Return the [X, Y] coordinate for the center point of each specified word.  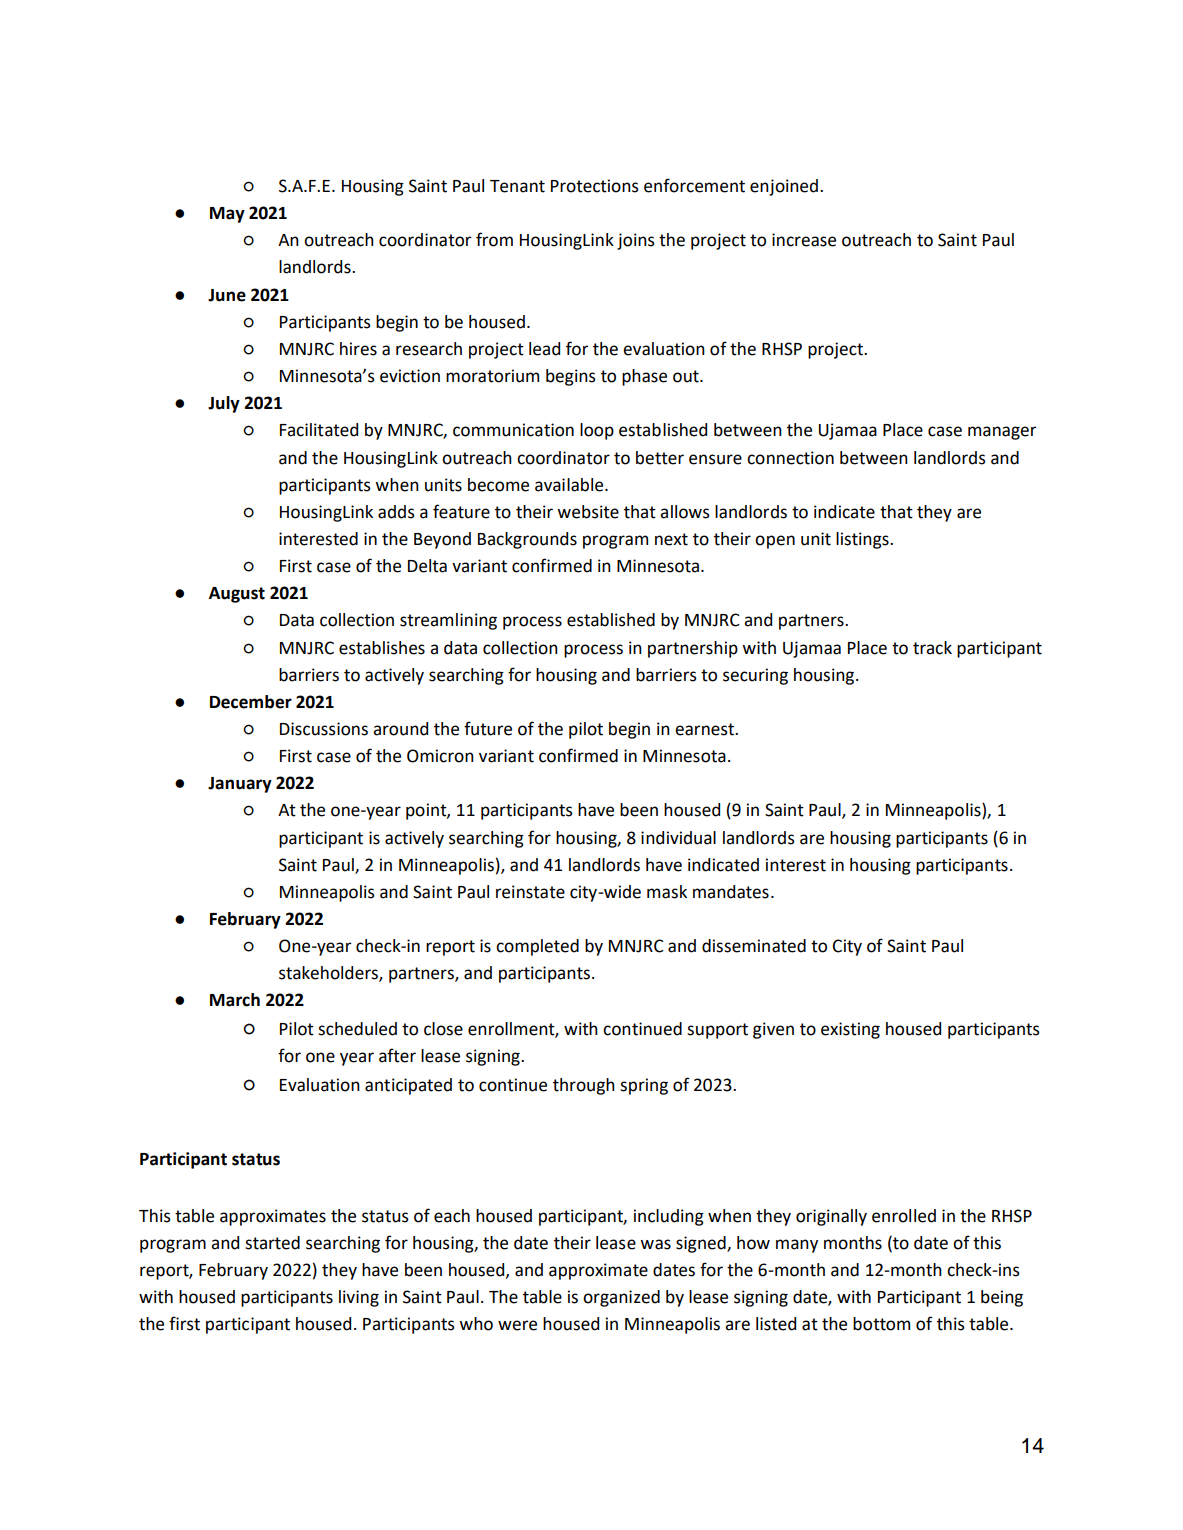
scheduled [357, 1029]
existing [850, 1030]
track [932, 648]
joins [636, 241]
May [227, 215]
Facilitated [319, 430]
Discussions [324, 729]
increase [804, 240]
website [588, 512]
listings [863, 540]
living [359, 1298]
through [584, 1086]
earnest [706, 729]
